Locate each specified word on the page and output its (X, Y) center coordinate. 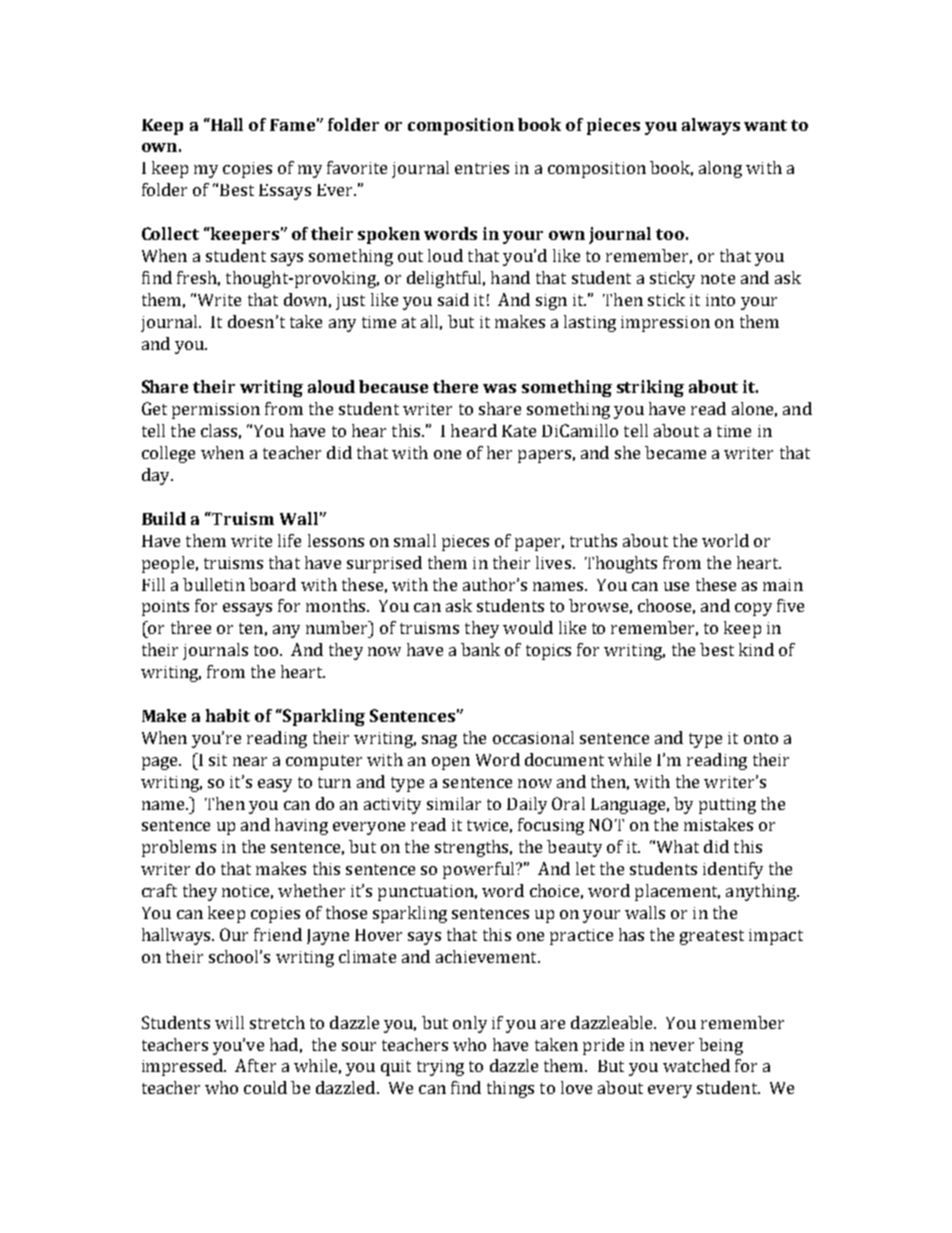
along (720, 169)
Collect (170, 233)
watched (696, 1065)
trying (440, 1068)
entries (482, 168)
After (255, 1065)
